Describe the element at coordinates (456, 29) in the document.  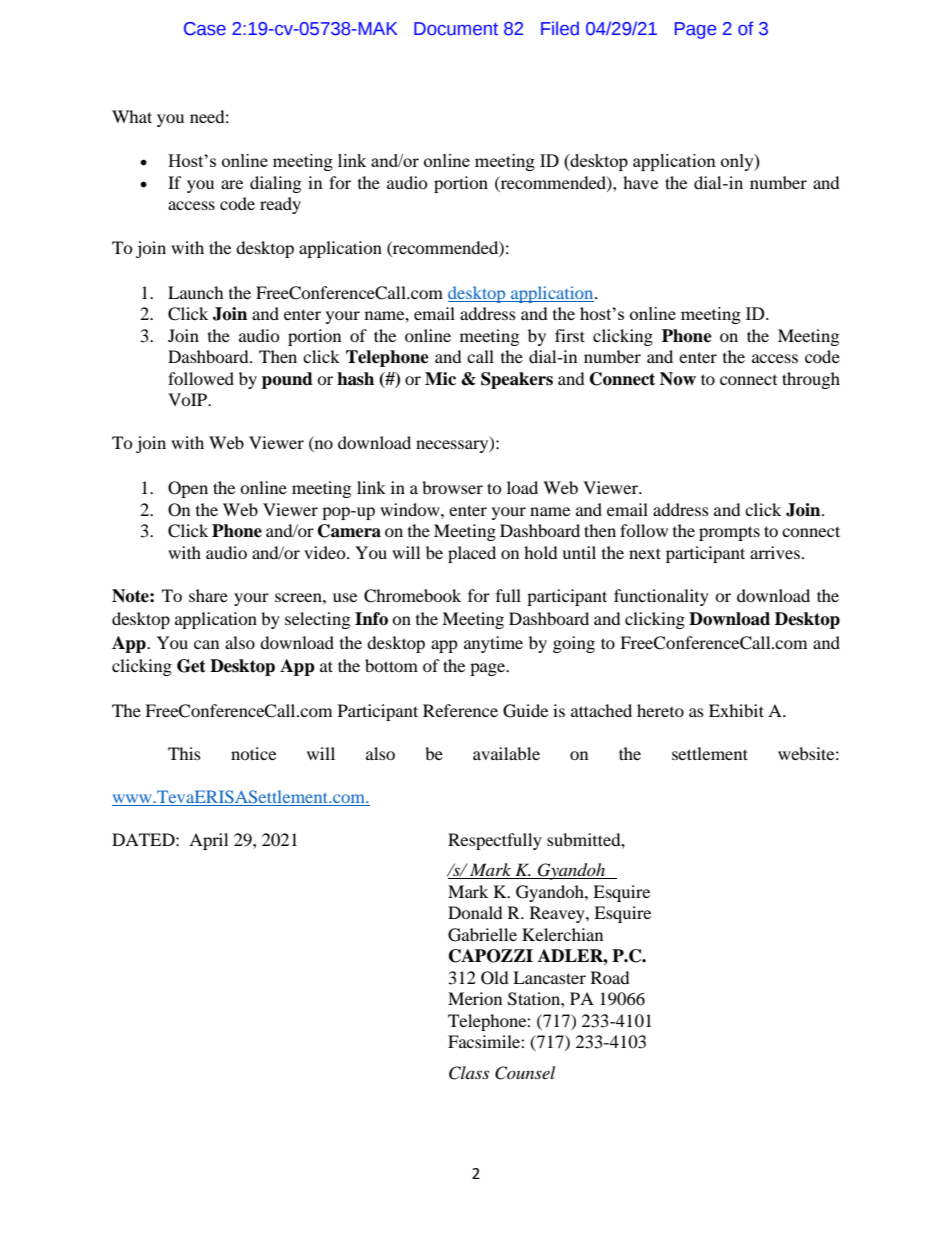
I see `Document` at that location.
